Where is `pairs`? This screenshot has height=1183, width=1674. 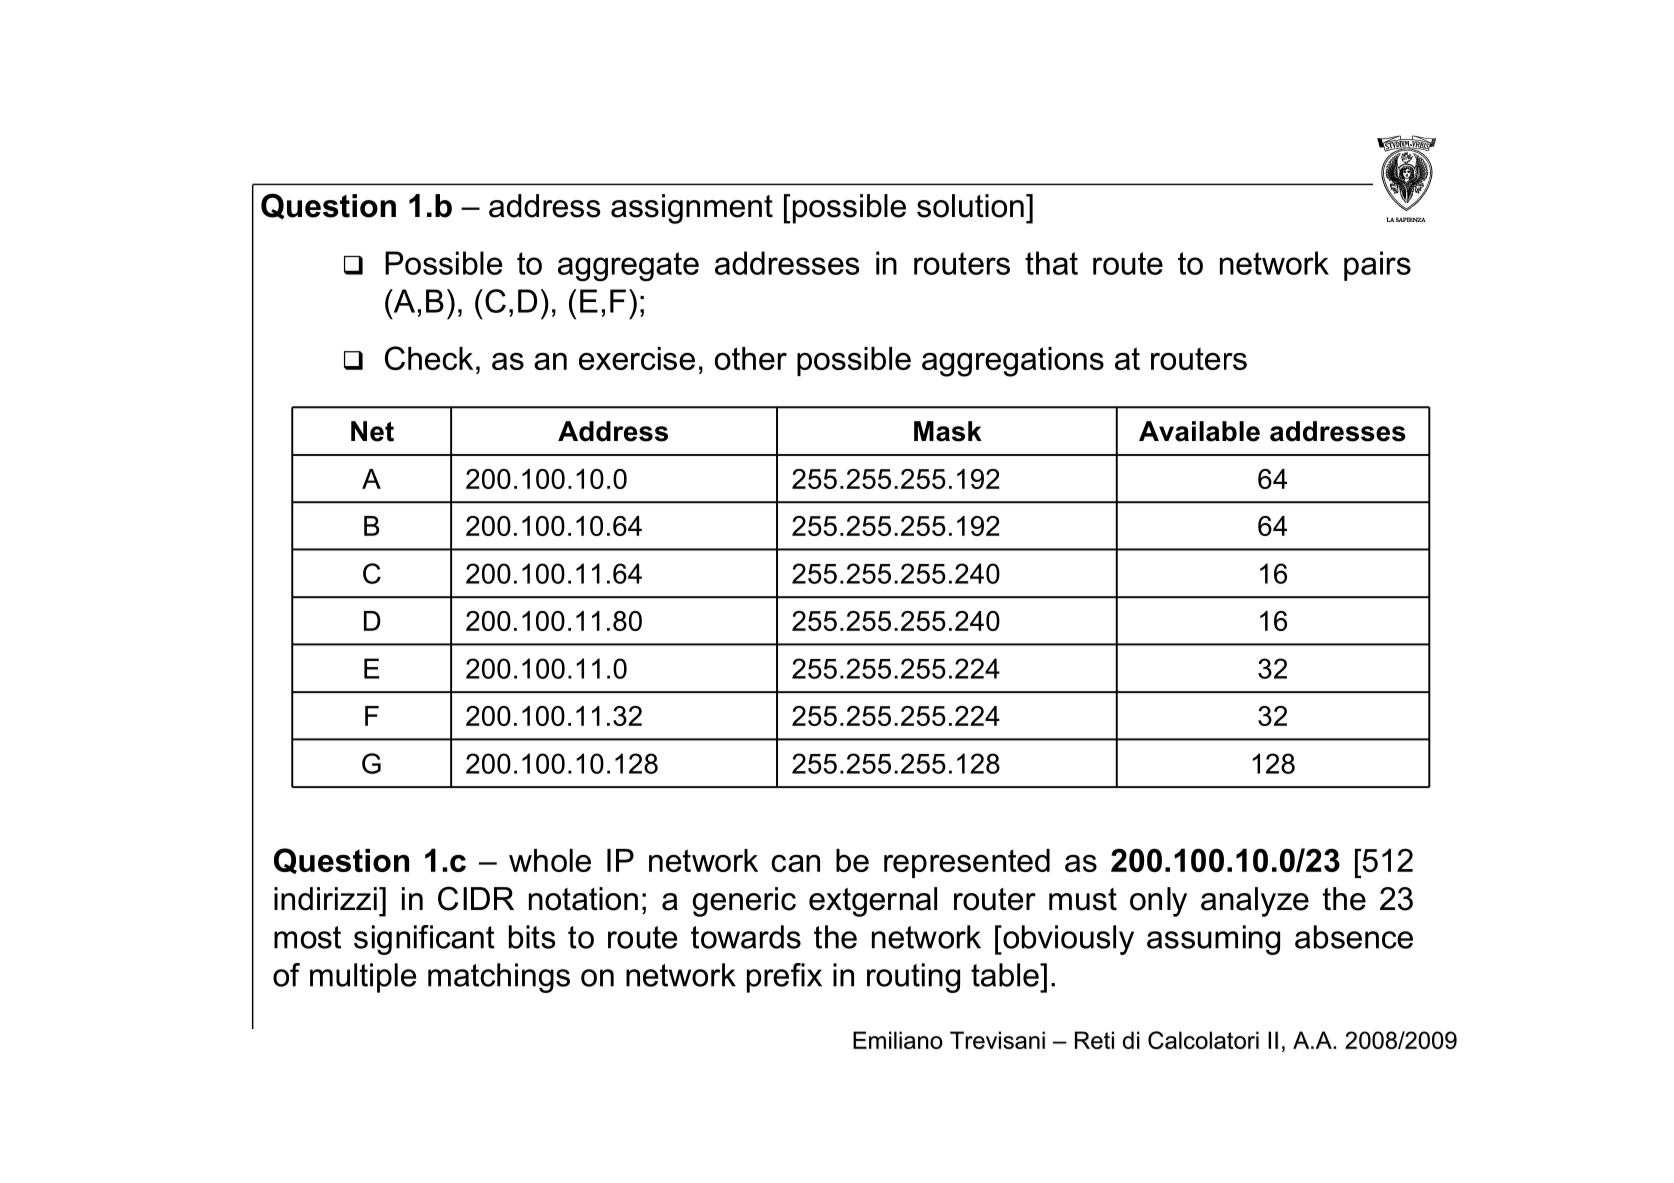 pairs is located at coordinates (1377, 266).
